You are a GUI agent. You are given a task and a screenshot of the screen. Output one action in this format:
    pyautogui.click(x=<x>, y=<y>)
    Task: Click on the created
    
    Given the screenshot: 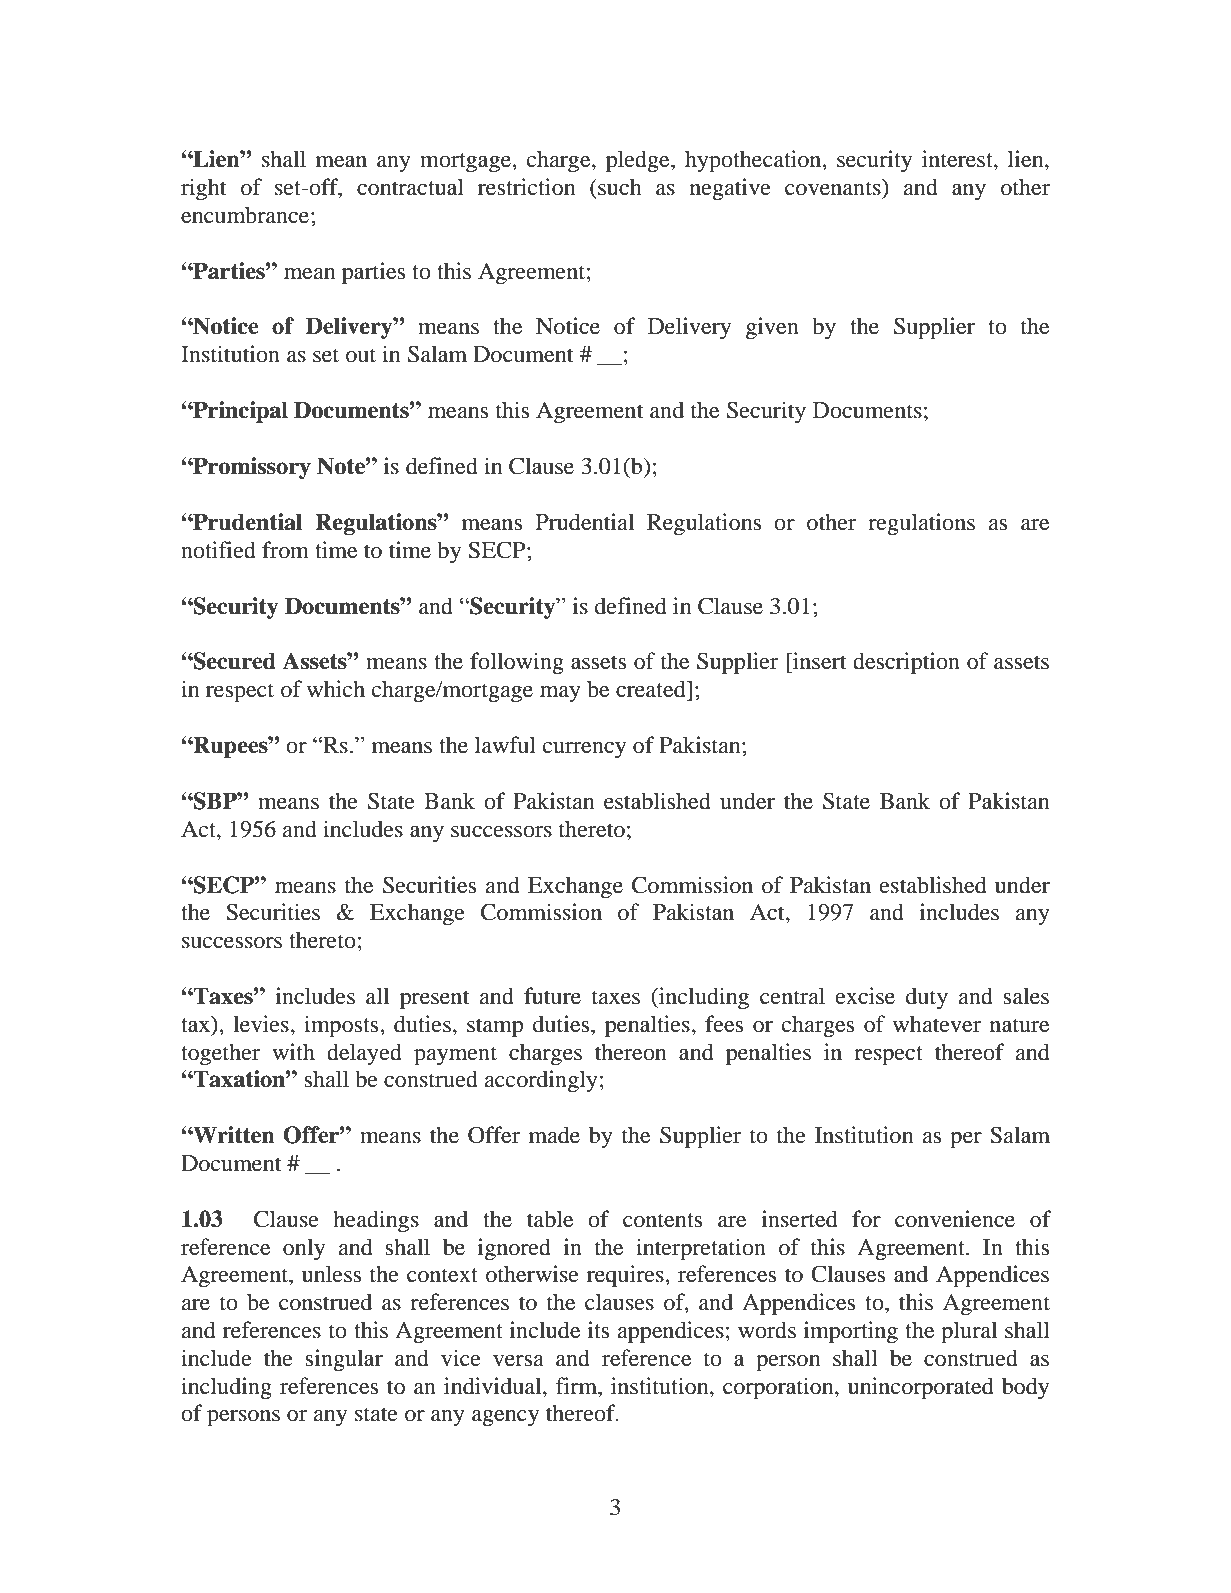 What is the action you would take?
    pyautogui.click(x=652, y=689)
